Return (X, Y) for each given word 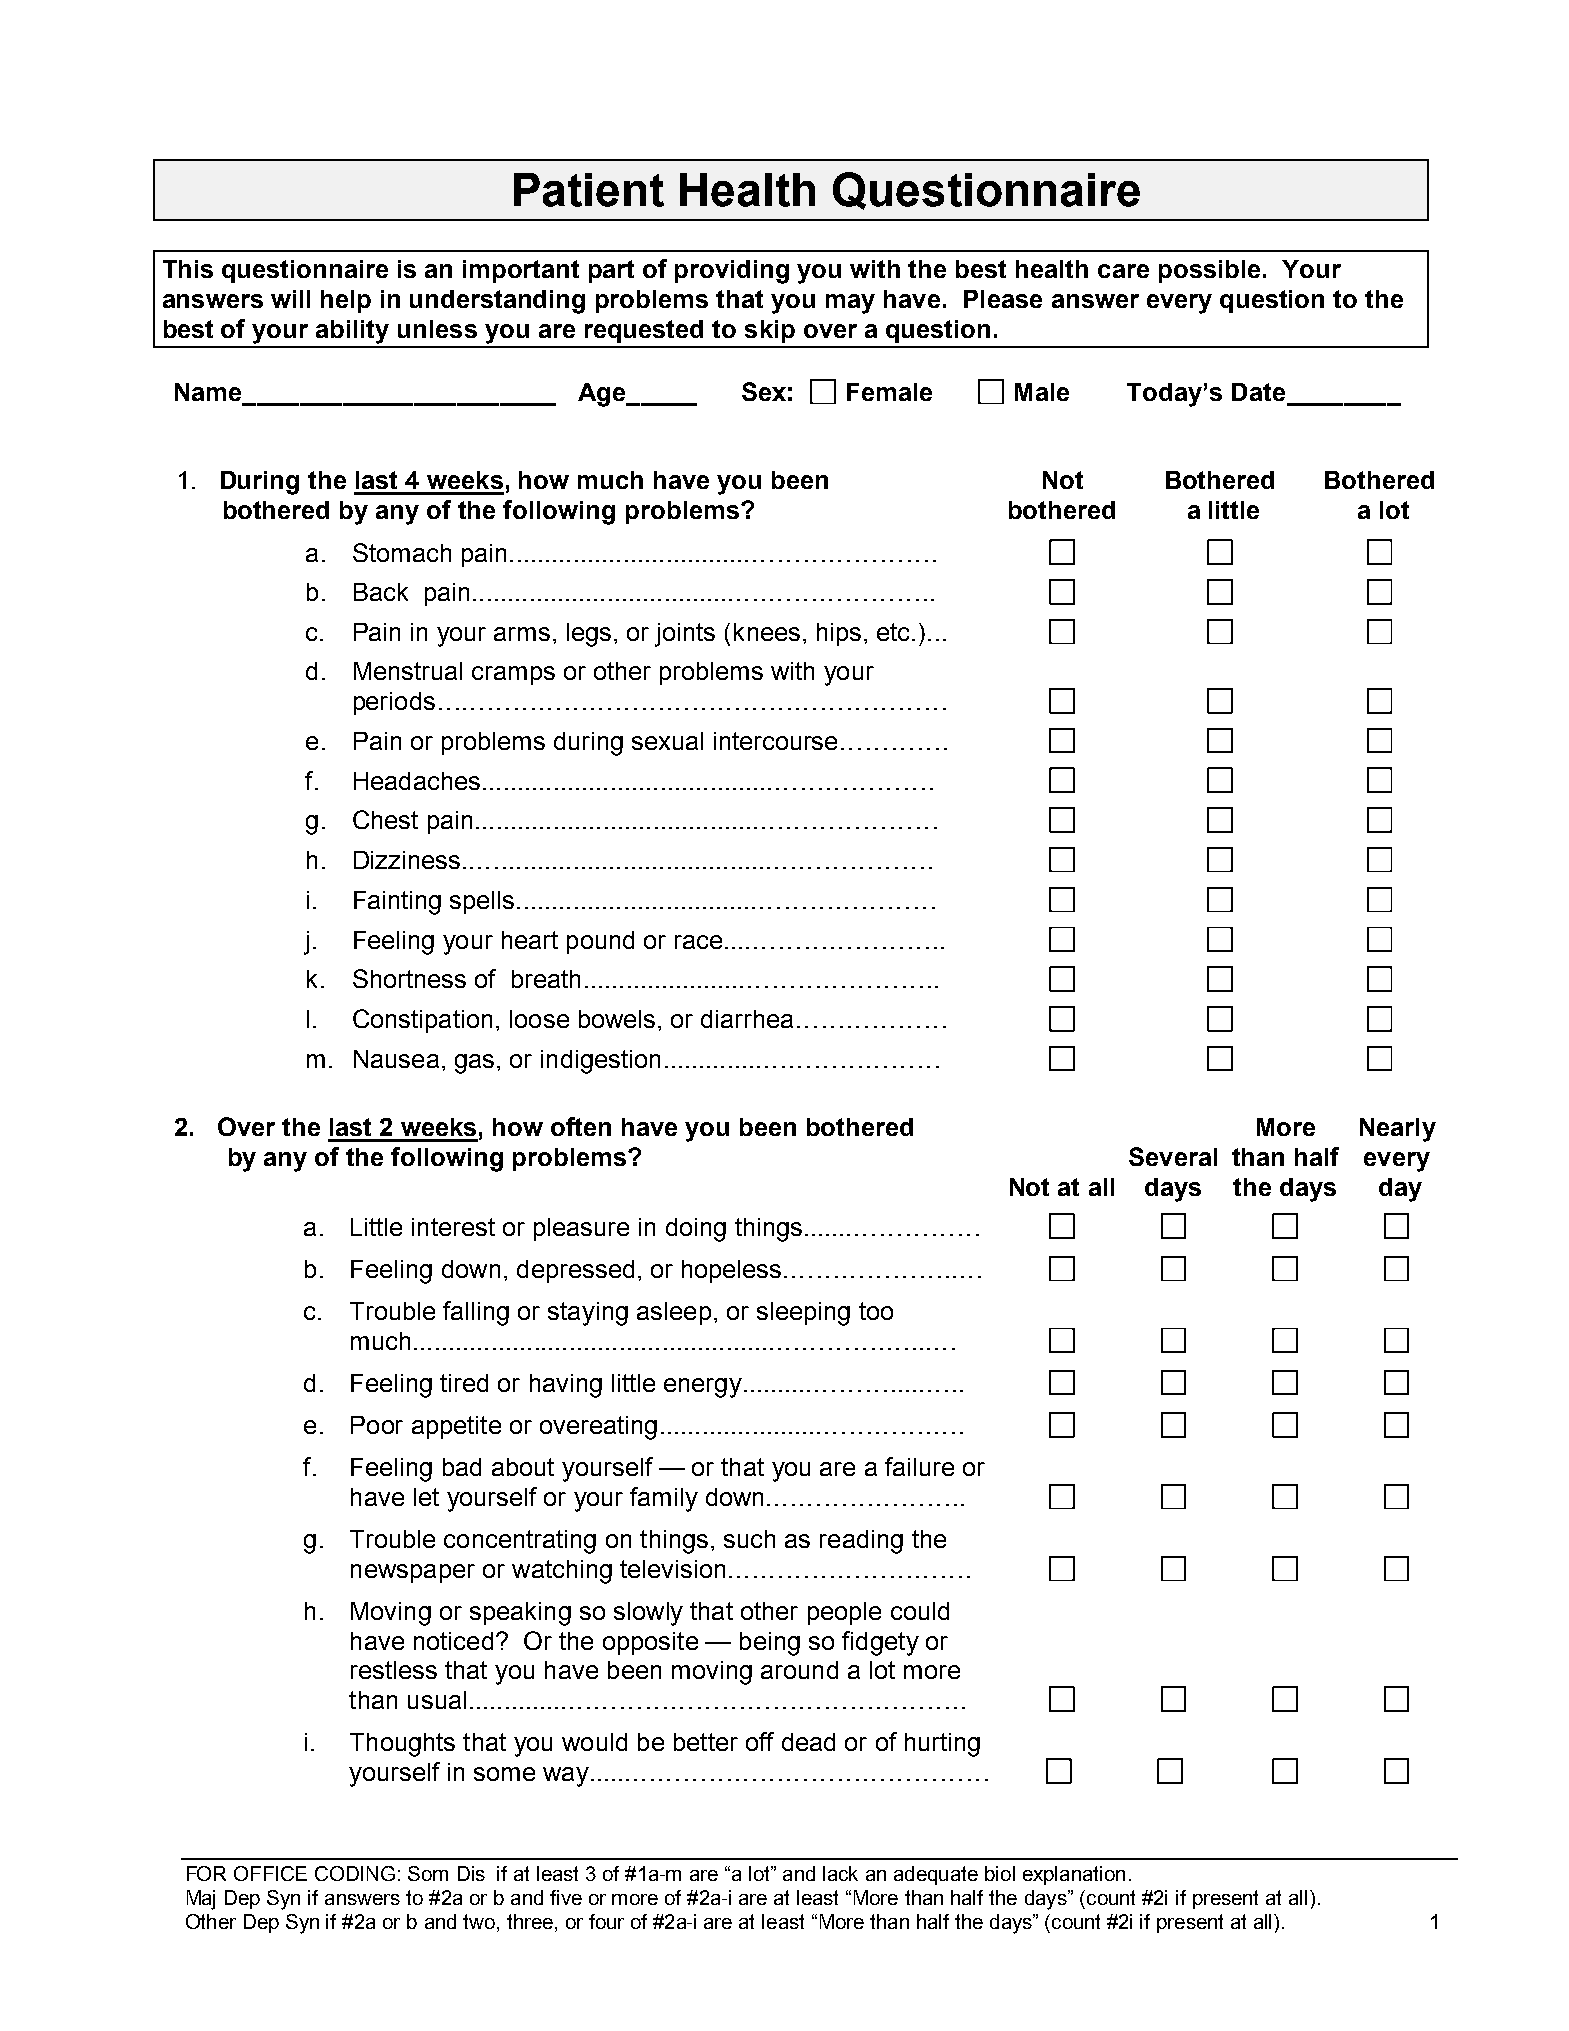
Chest (385, 819)
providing (732, 272)
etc (895, 632)
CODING (355, 1873)
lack (840, 1873)
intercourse (775, 741)
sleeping (803, 1314)
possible (1209, 271)
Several (1173, 1156)
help (346, 301)
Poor (377, 1425)
